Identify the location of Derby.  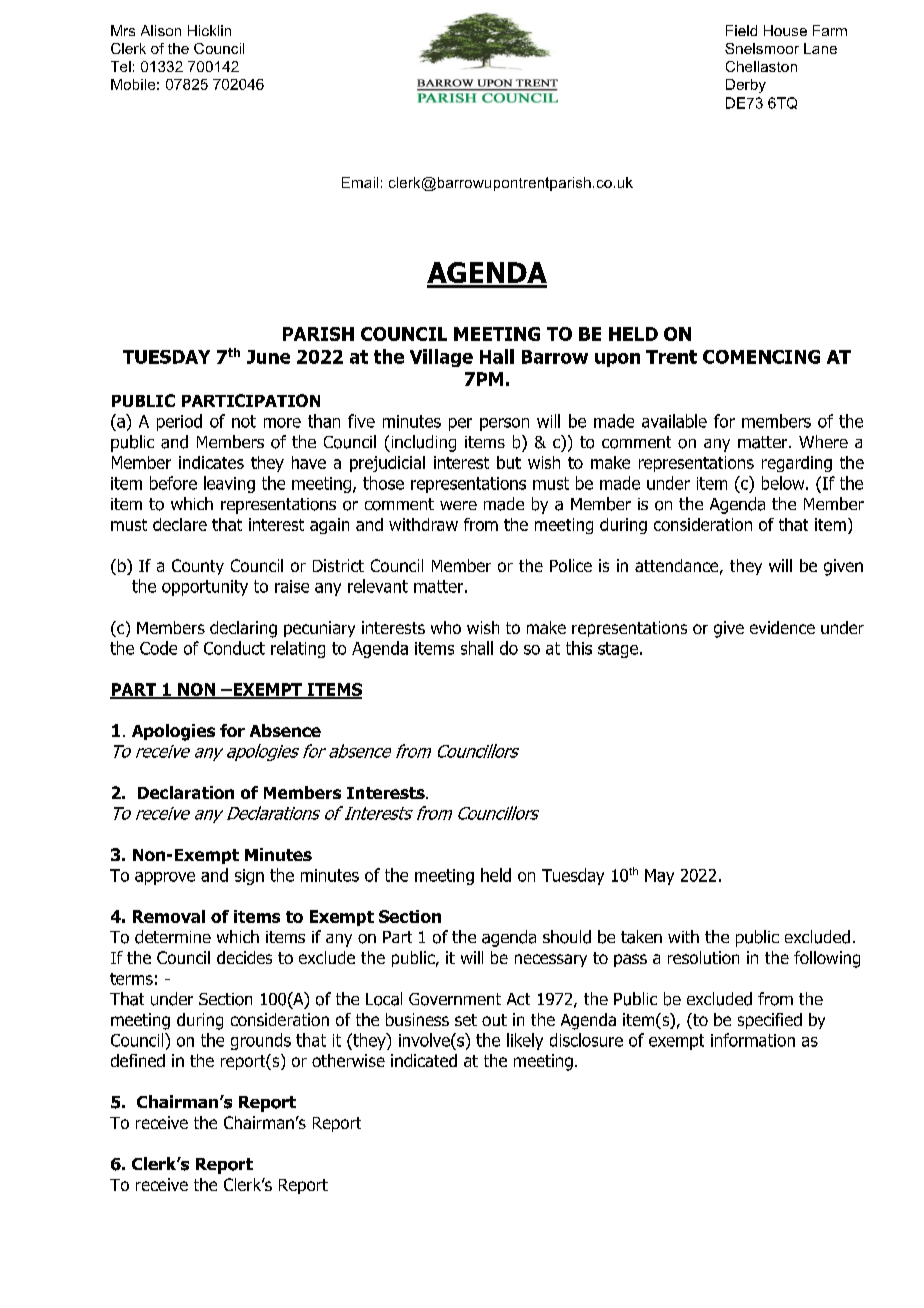
(746, 86).
